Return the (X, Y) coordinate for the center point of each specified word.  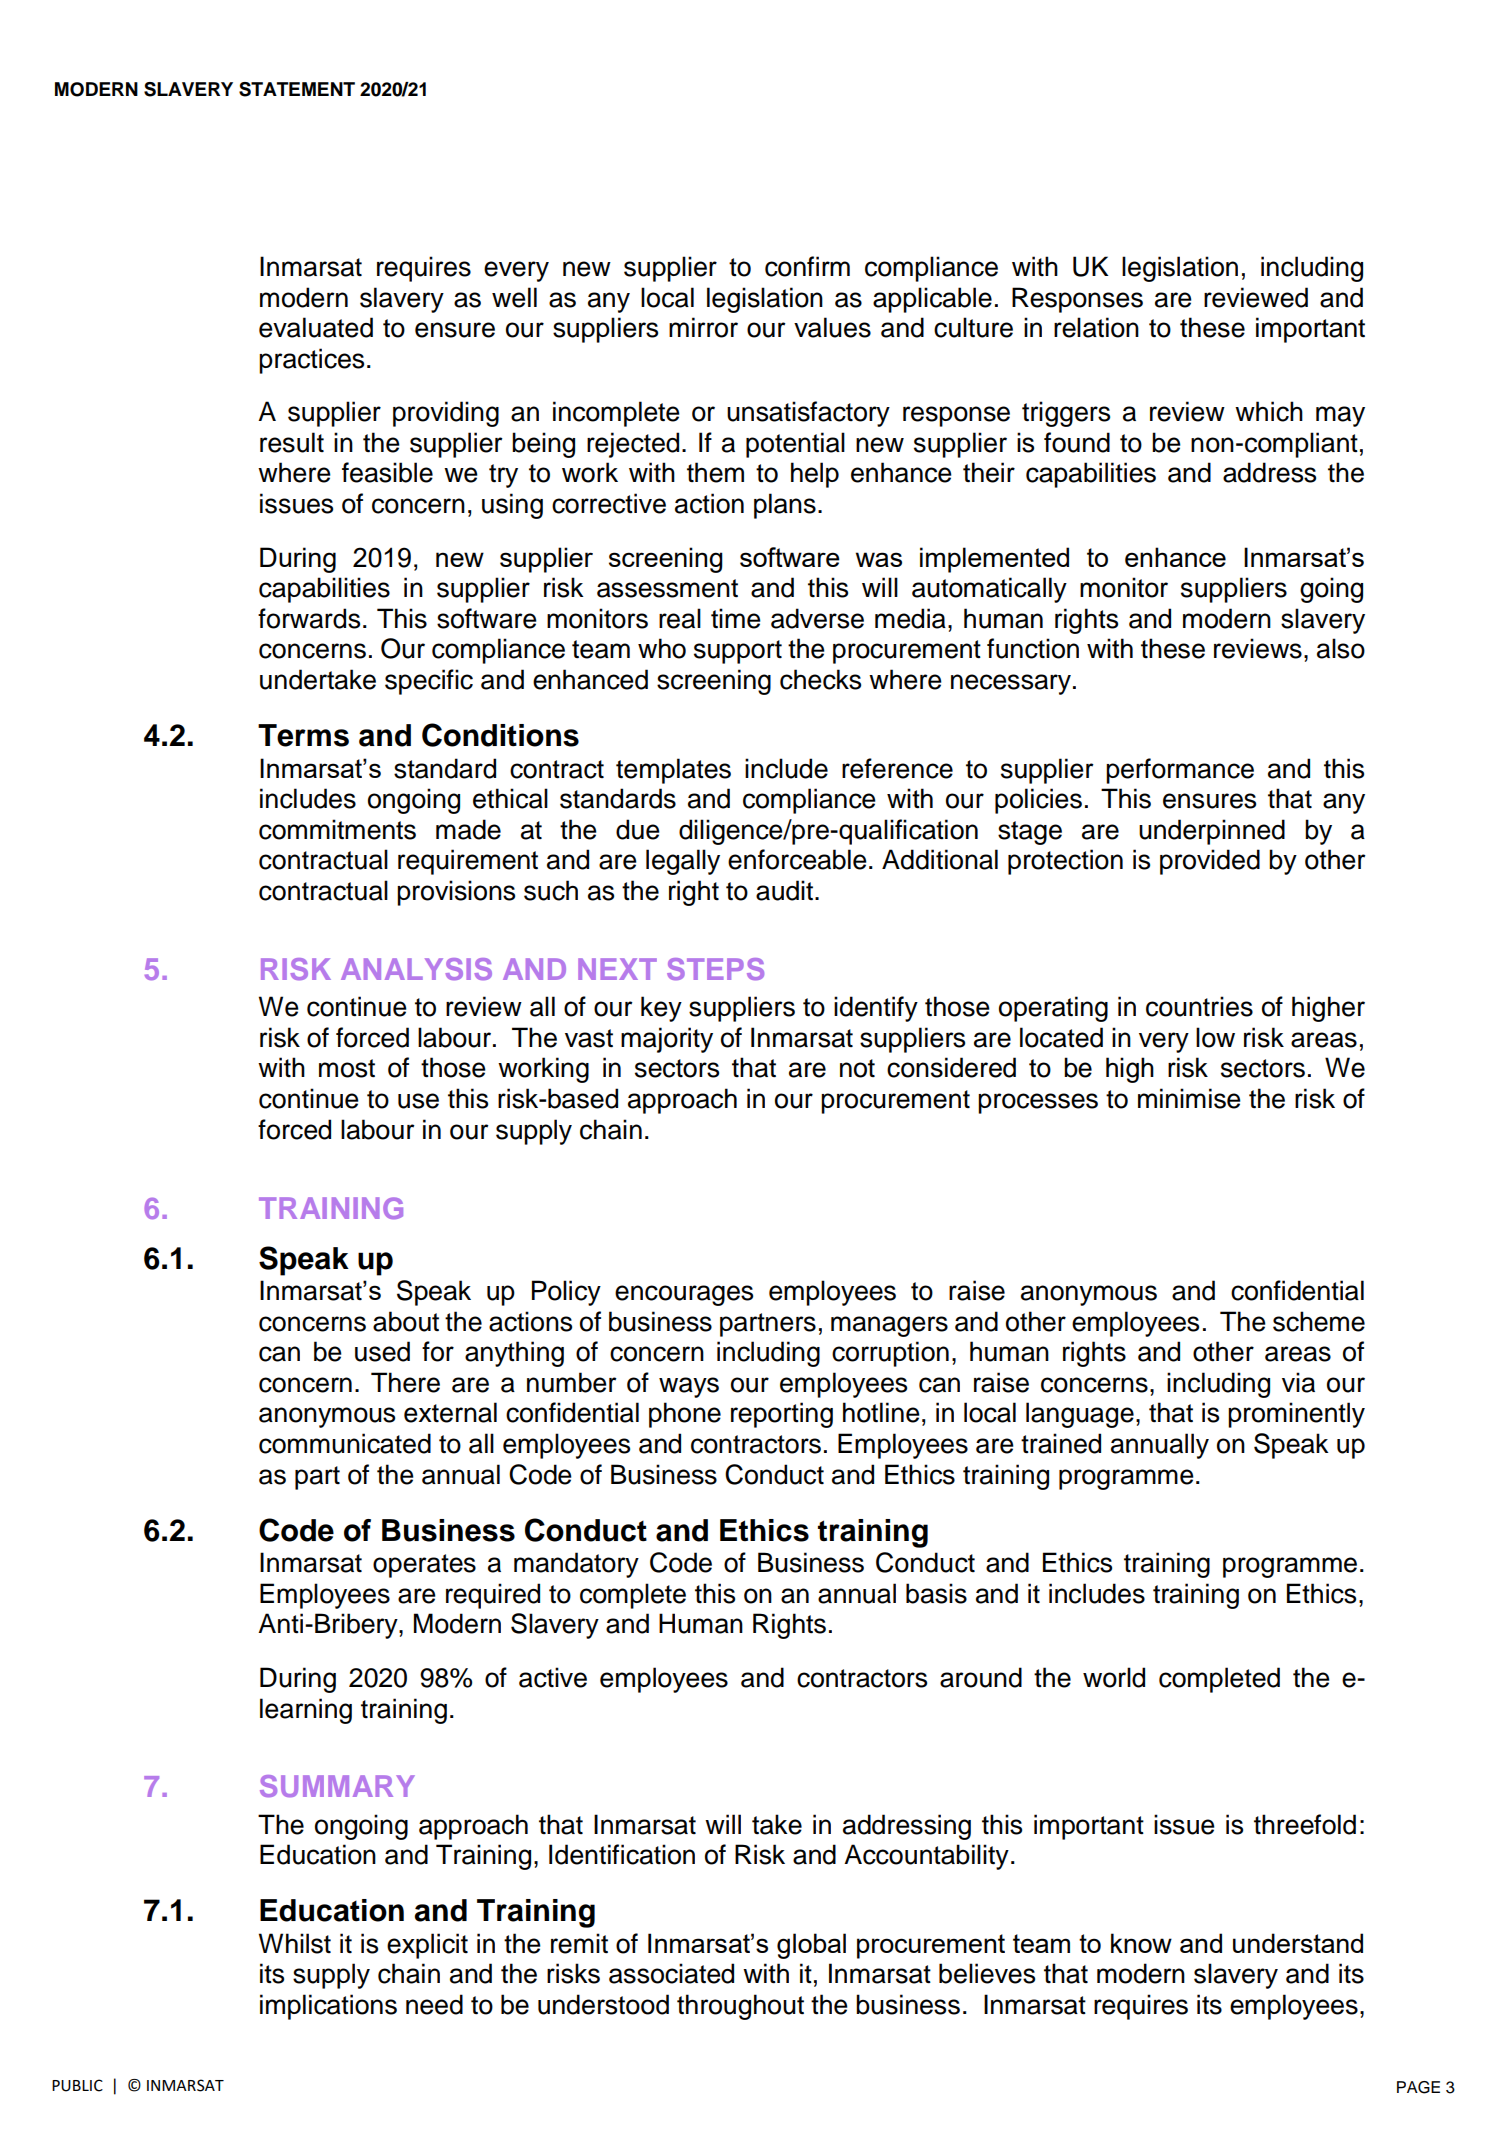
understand (1298, 1943)
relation (1096, 327)
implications (328, 2007)
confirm (807, 266)
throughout (740, 2007)
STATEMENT (297, 89)
